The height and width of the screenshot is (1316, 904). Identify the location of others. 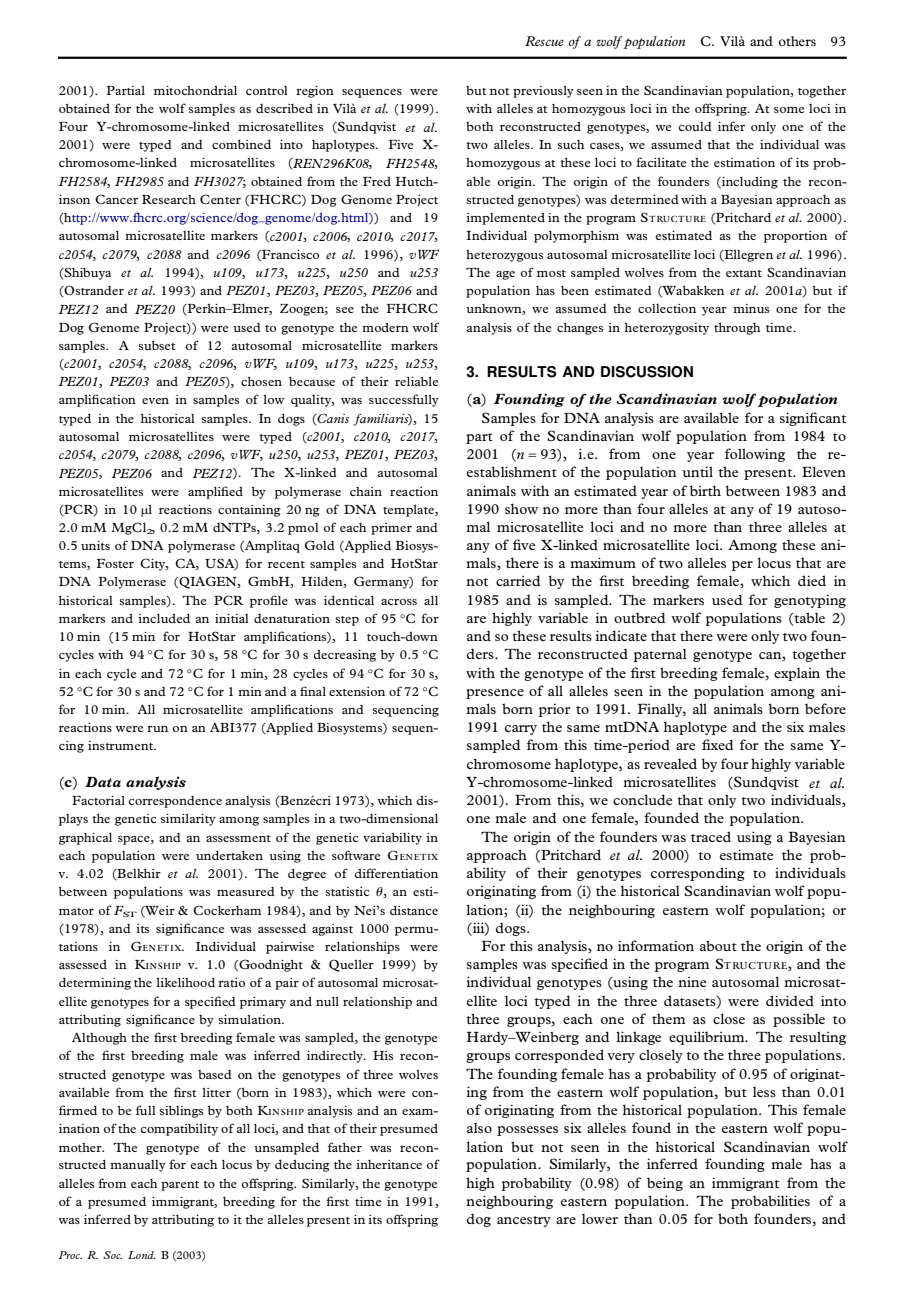
(797, 41).
